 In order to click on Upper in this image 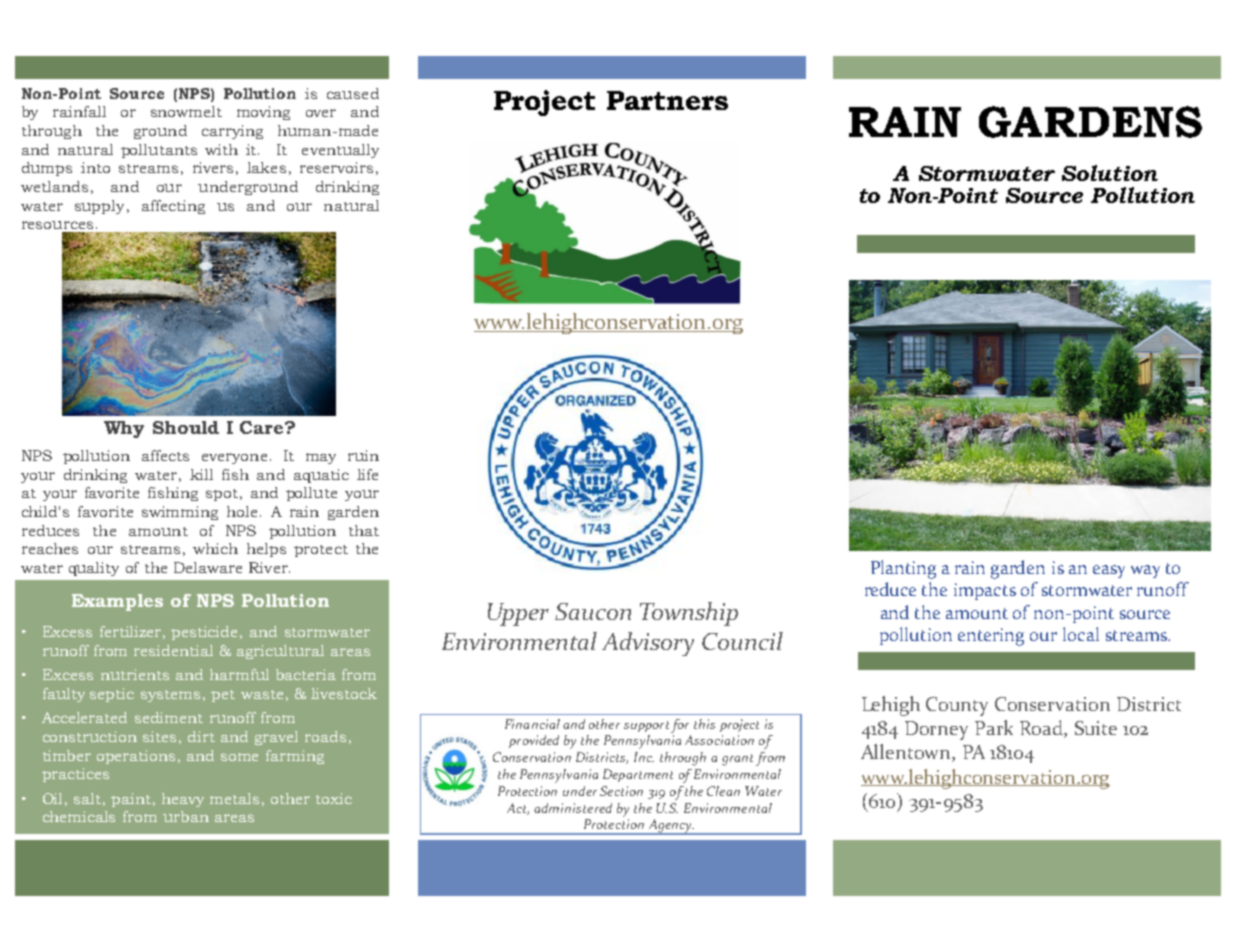, I will do `click(518, 614)`.
